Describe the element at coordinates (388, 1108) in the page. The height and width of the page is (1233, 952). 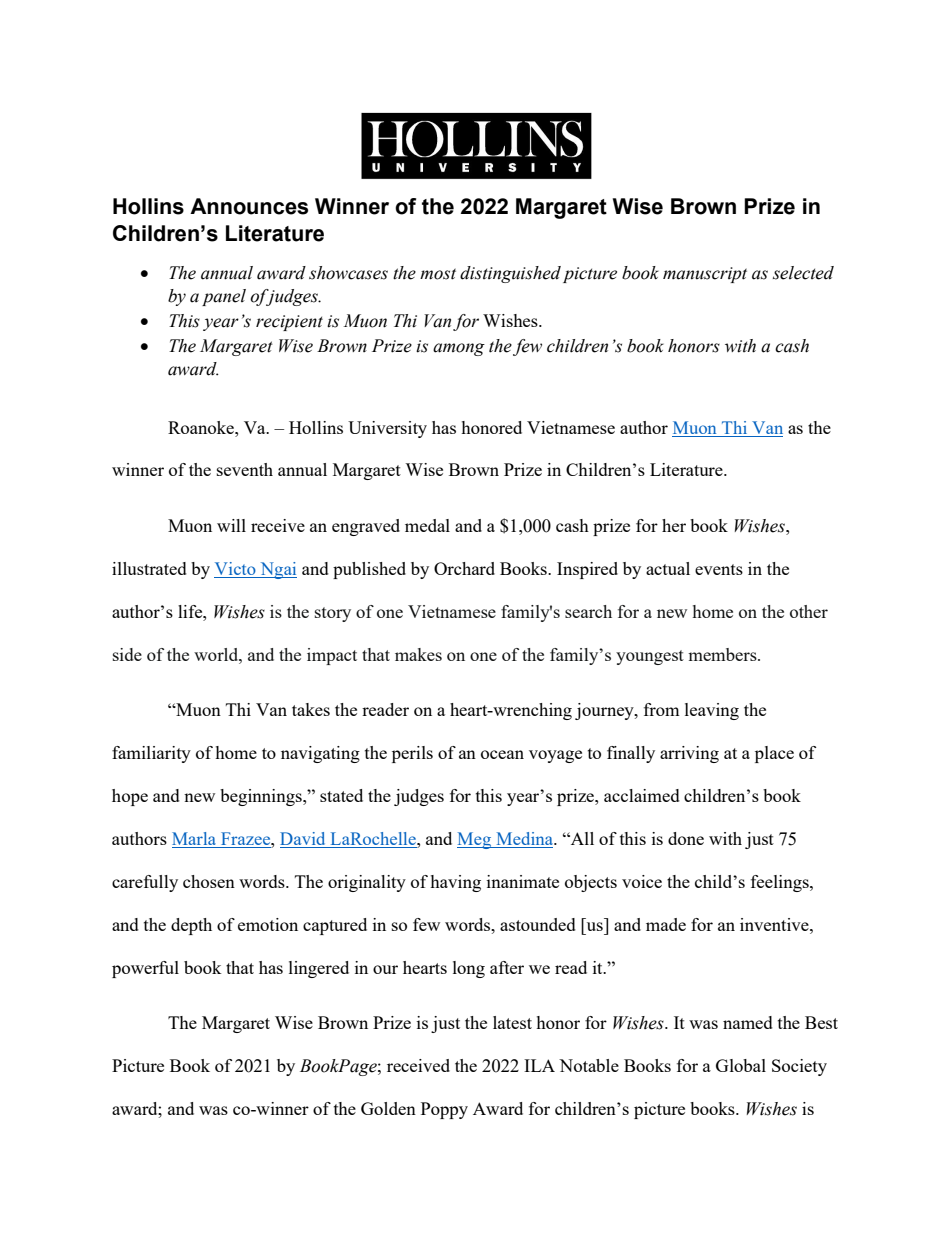
I see `Golden` at that location.
